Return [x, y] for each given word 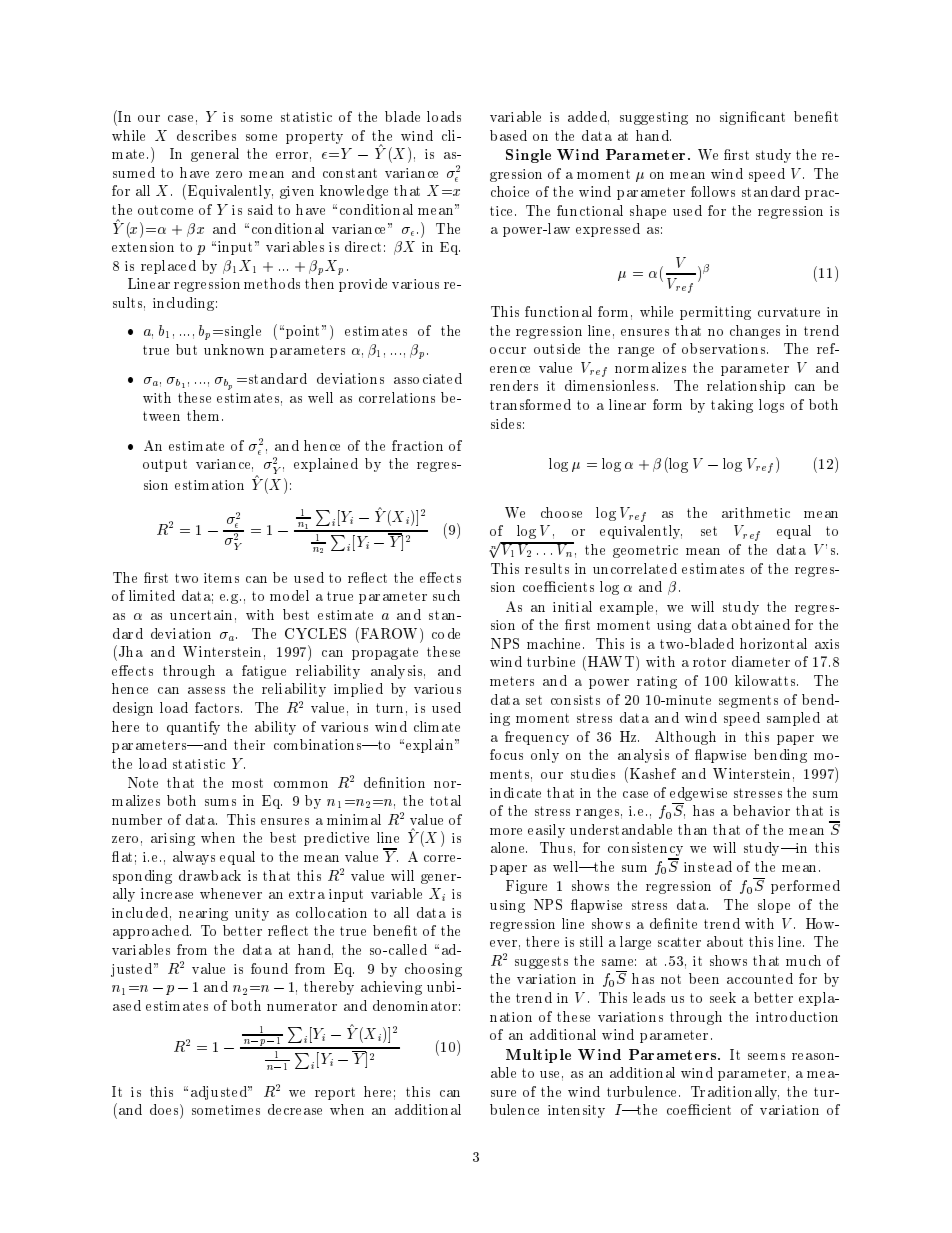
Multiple [538, 1056]
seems [766, 1056]
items [221, 578]
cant [772, 117]
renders [514, 385]
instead [708, 866]
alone [509, 847]
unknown [234, 349]
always [194, 858]
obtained [761, 624]
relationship [746, 387]
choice [510, 191]
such [446, 595]
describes [206, 135]
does [165, 1109]
